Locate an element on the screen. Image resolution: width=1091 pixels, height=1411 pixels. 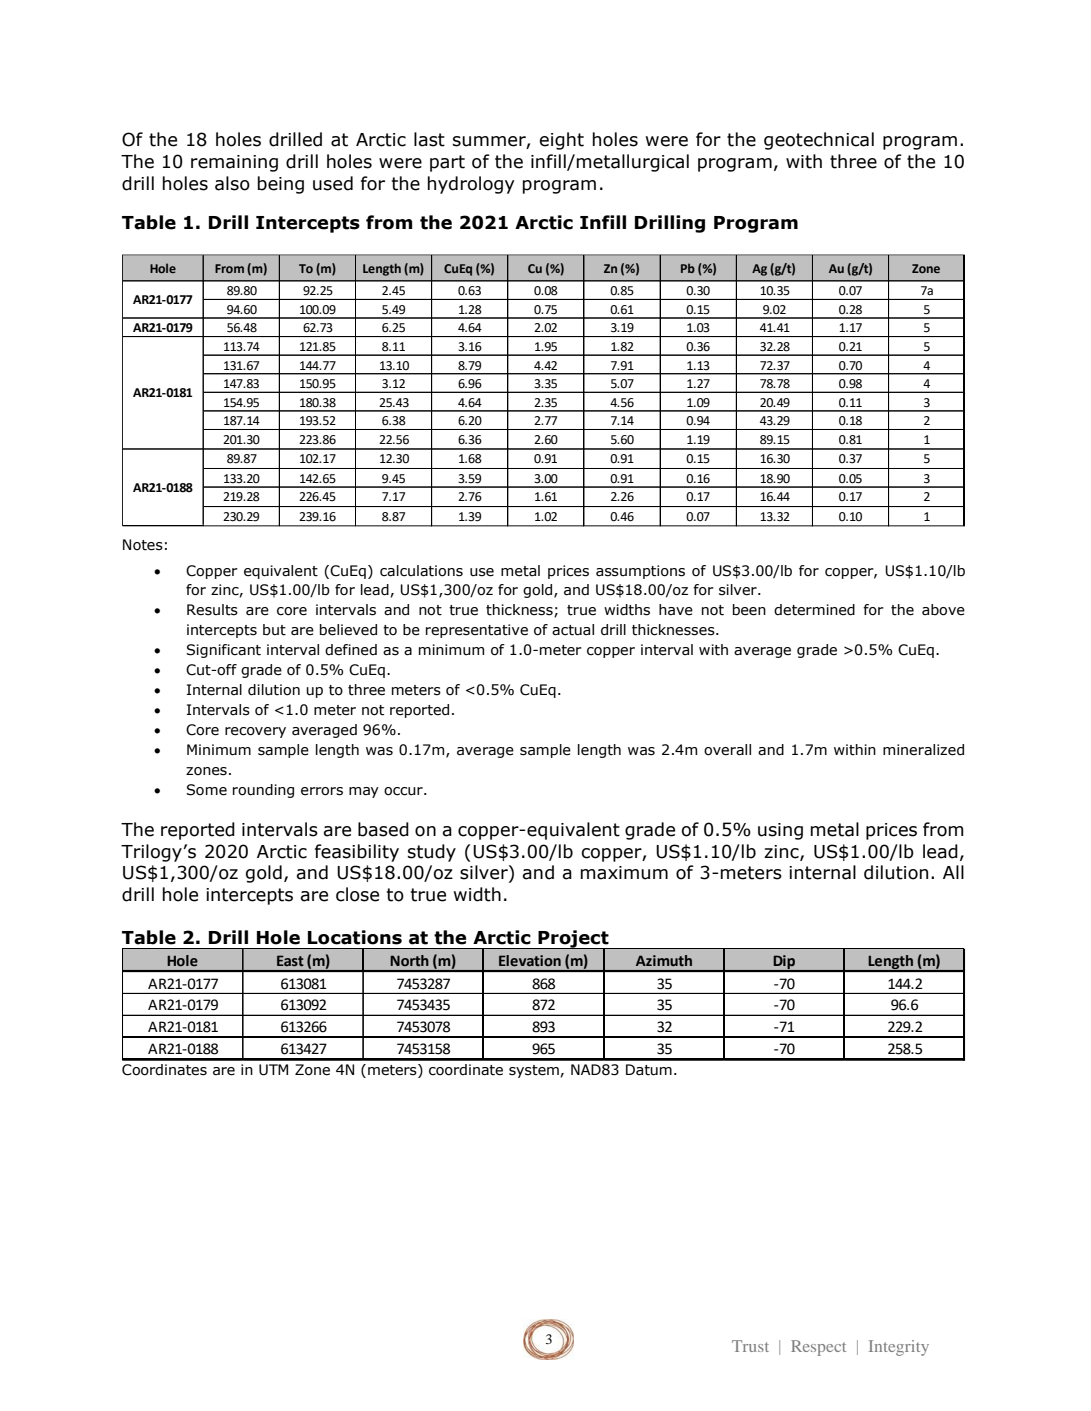
assumptions is located at coordinates (640, 572).
